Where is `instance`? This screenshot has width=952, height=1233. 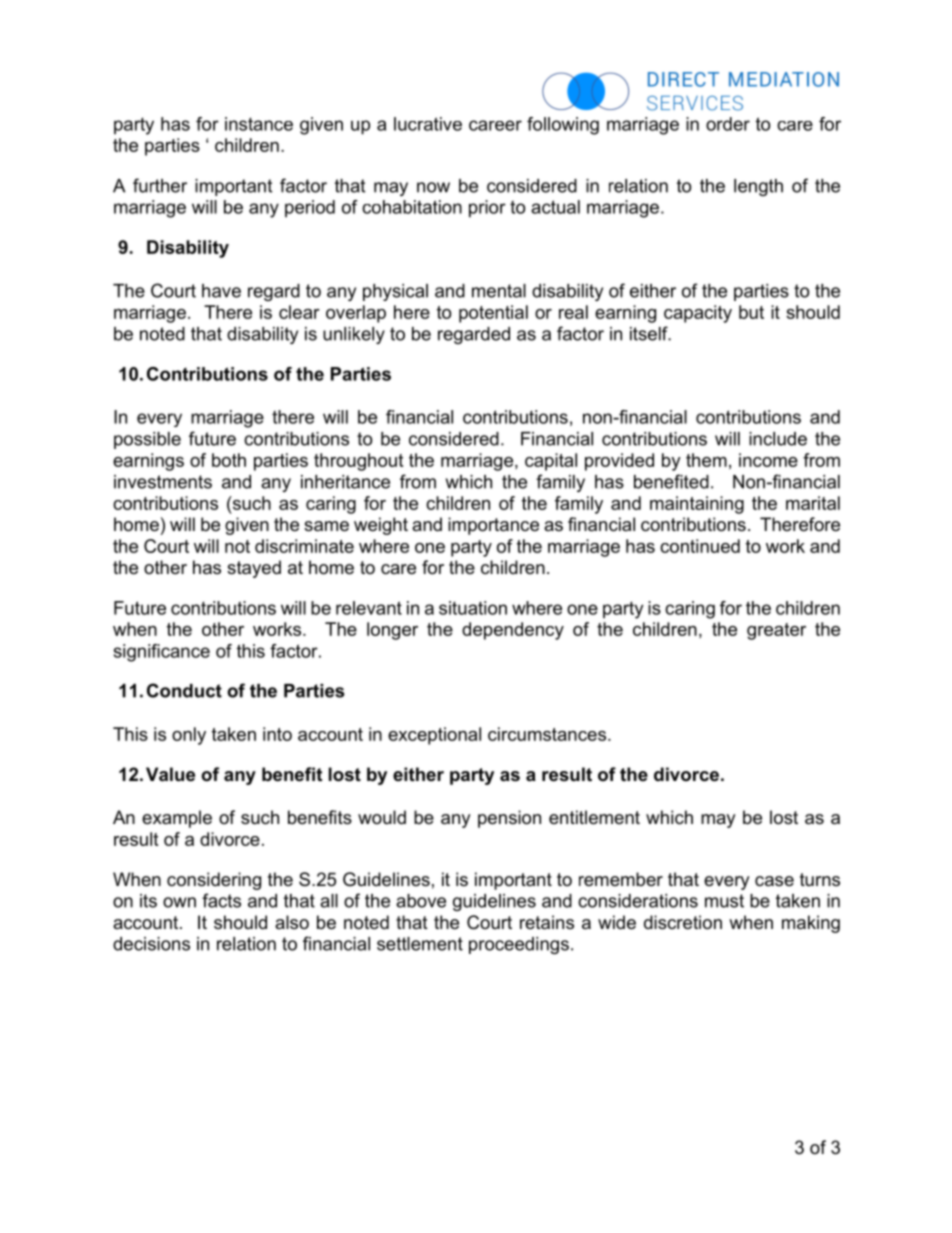 instance is located at coordinates (259, 124).
